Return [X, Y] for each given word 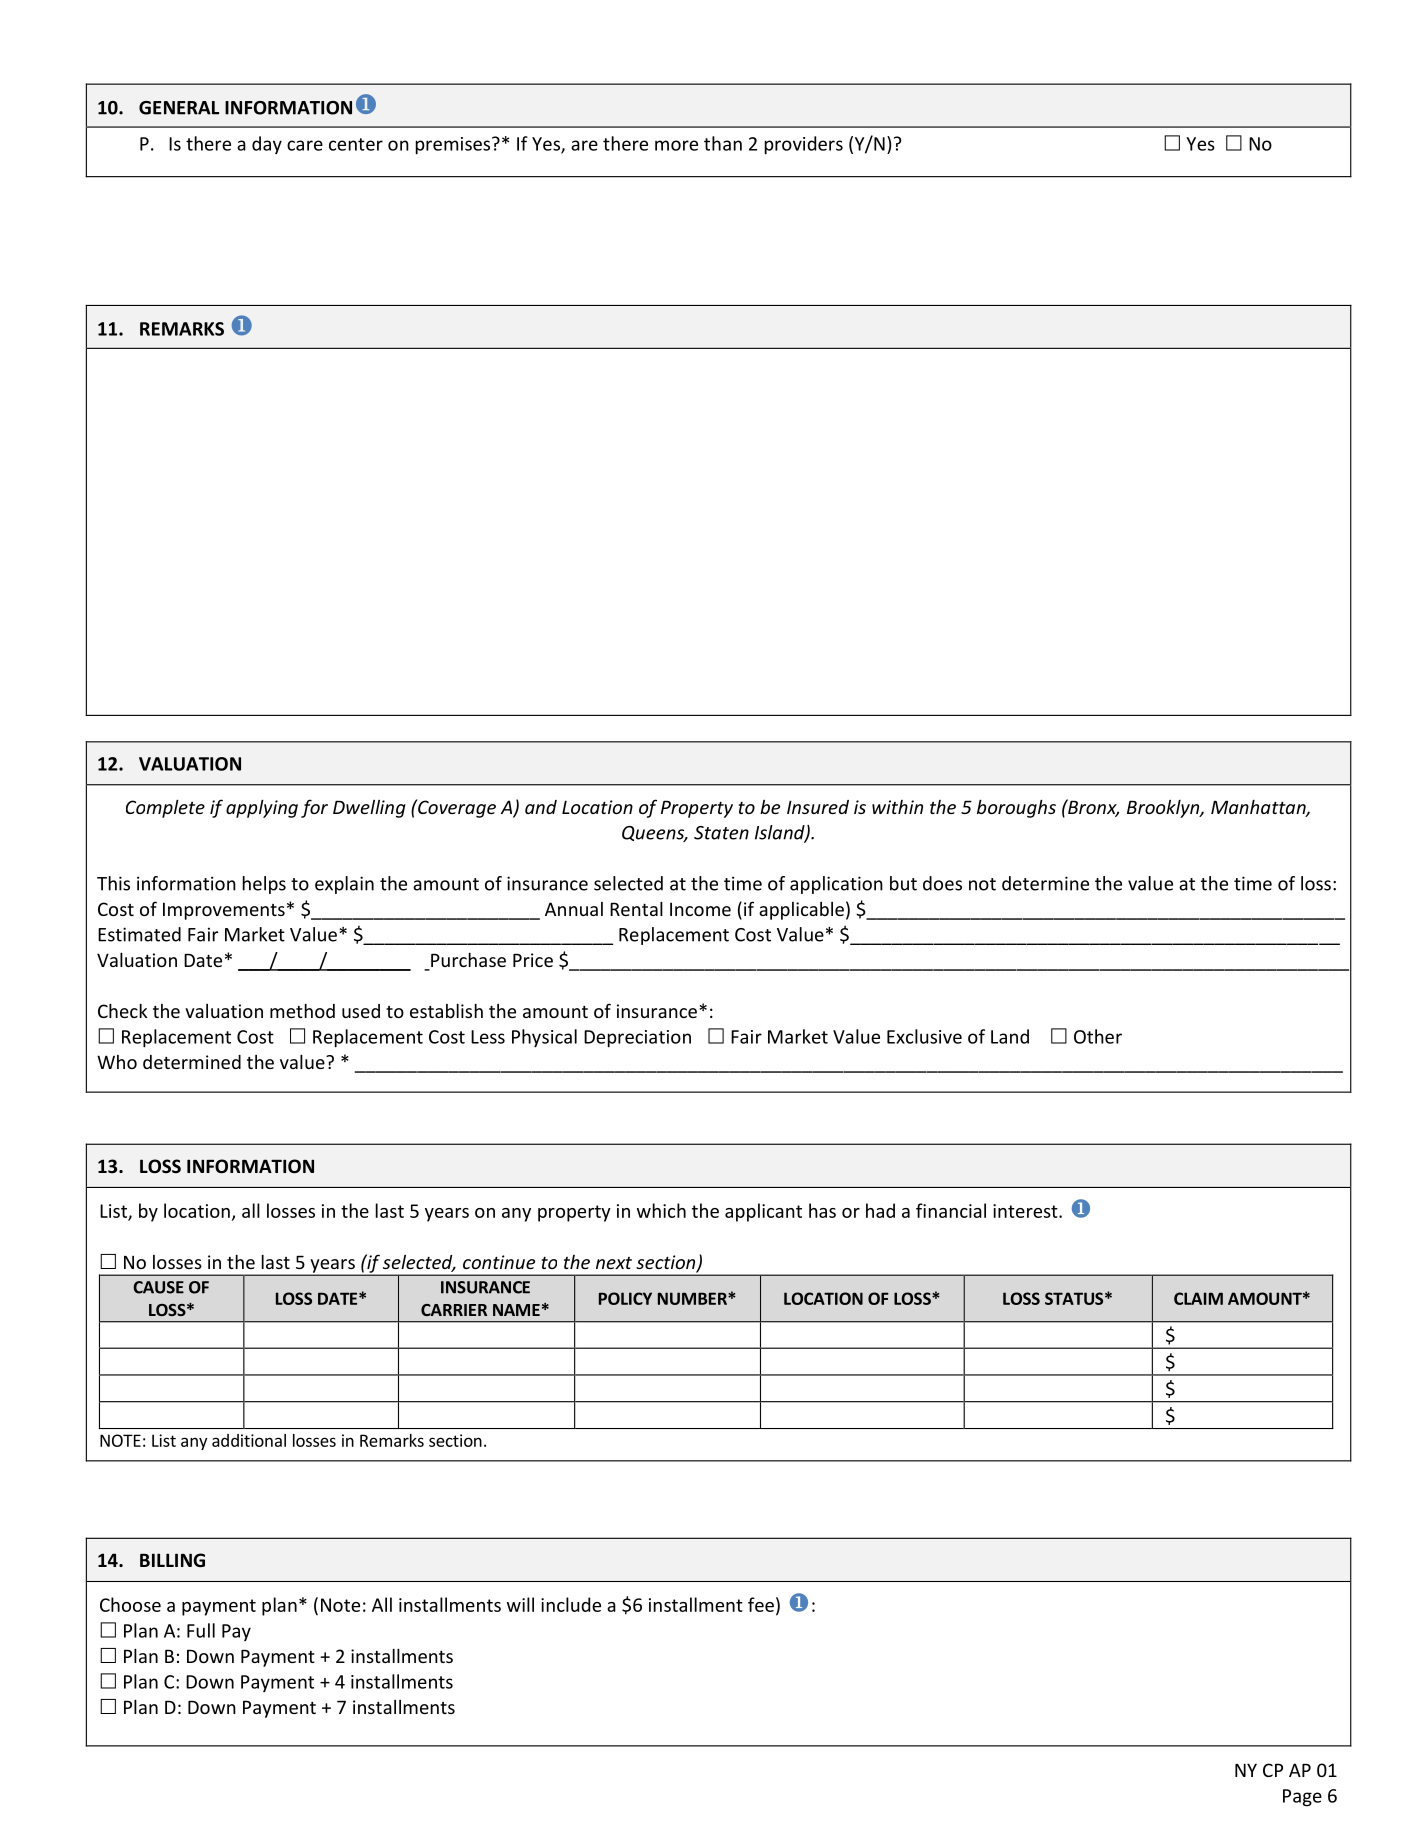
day [267, 145]
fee [761, 1604]
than [723, 143]
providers [804, 145]
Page [1302, 1798]
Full [201, 1630]
